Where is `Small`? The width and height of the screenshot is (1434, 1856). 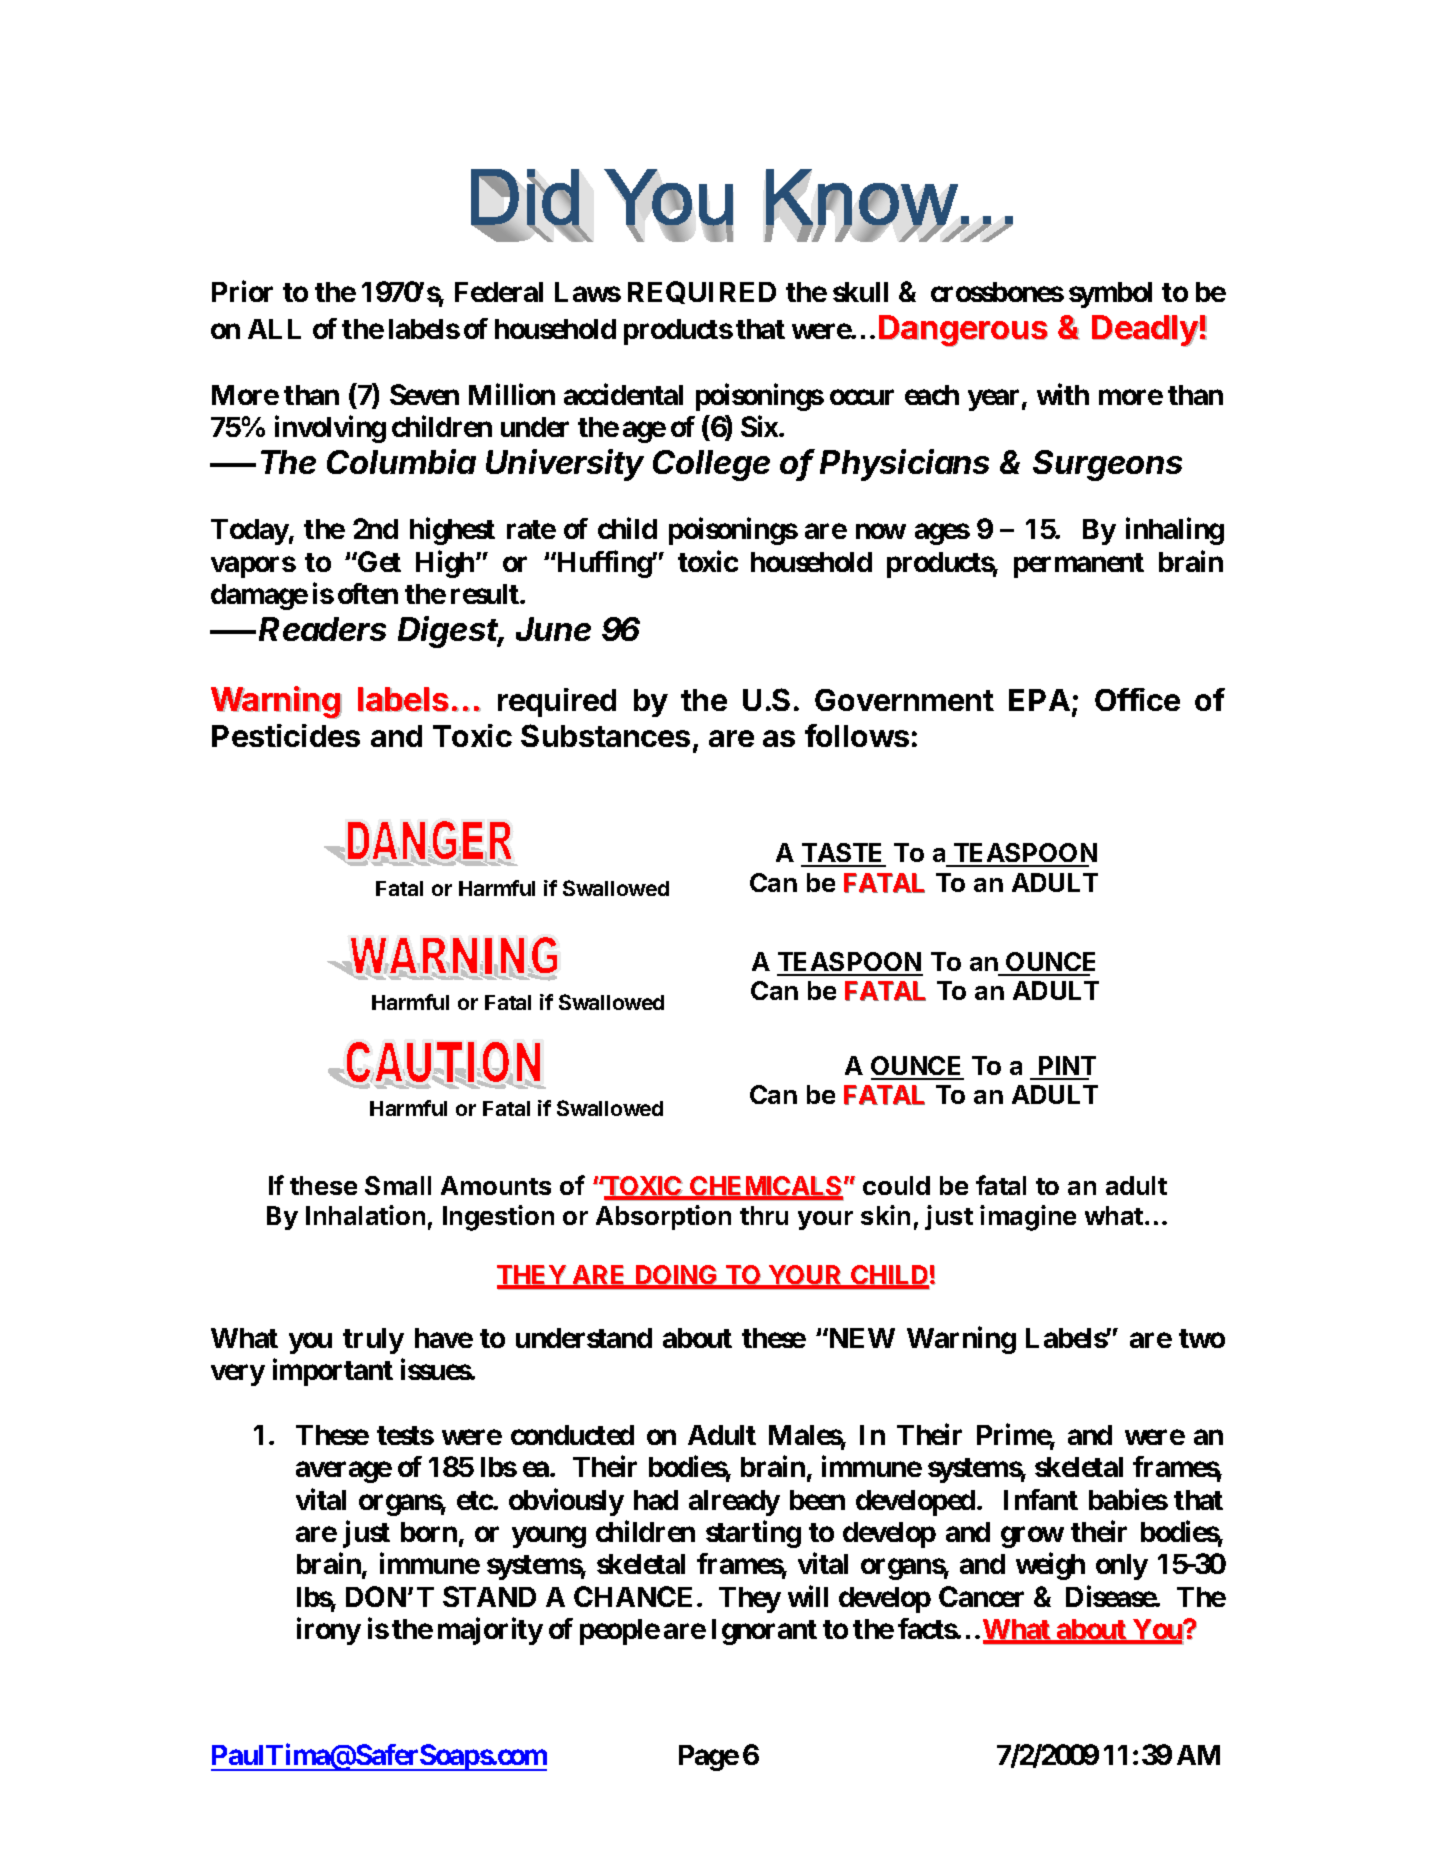 Small is located at coordinates (398, 1185).
